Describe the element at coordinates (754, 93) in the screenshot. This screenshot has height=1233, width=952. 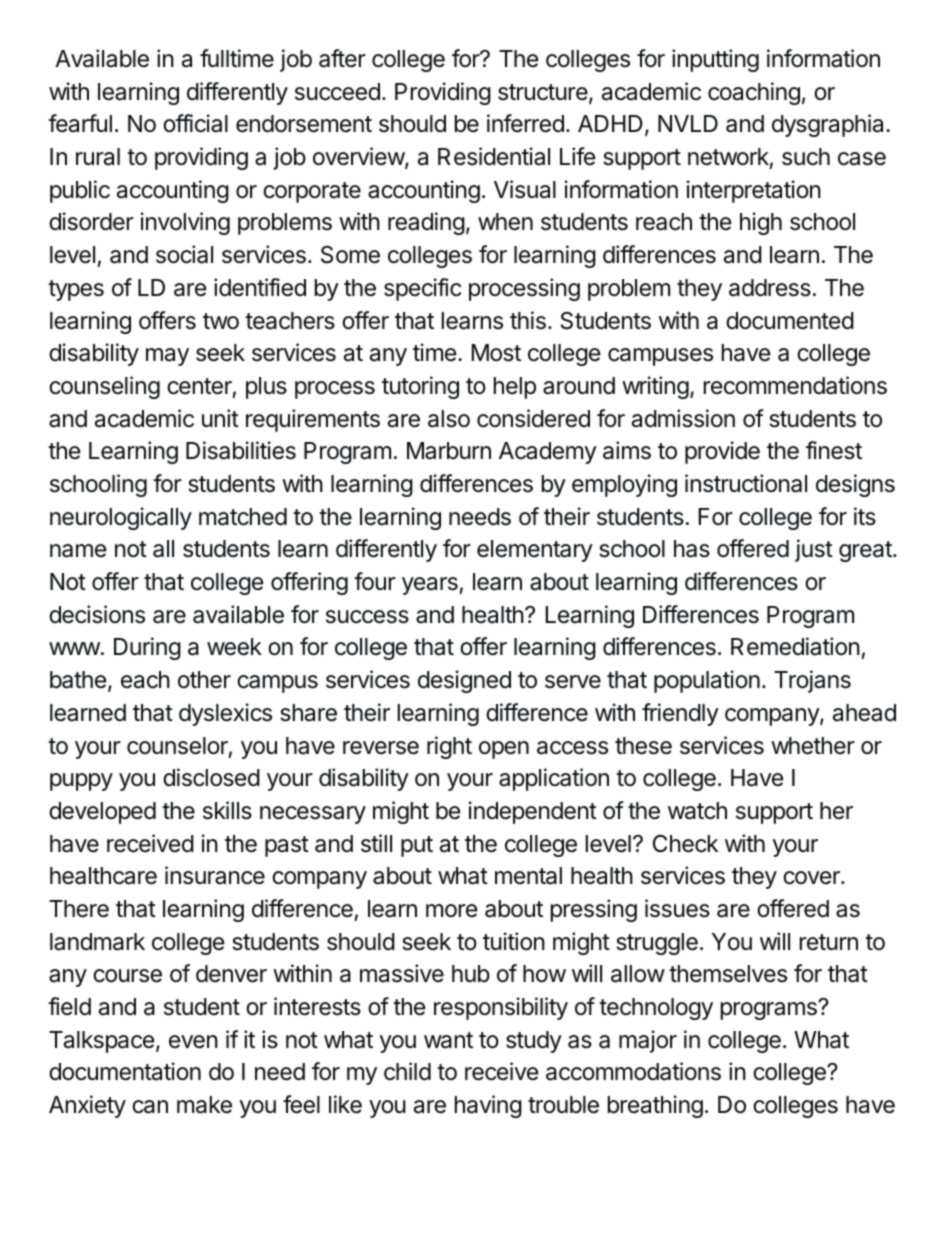
I see `coaching` at that location.
